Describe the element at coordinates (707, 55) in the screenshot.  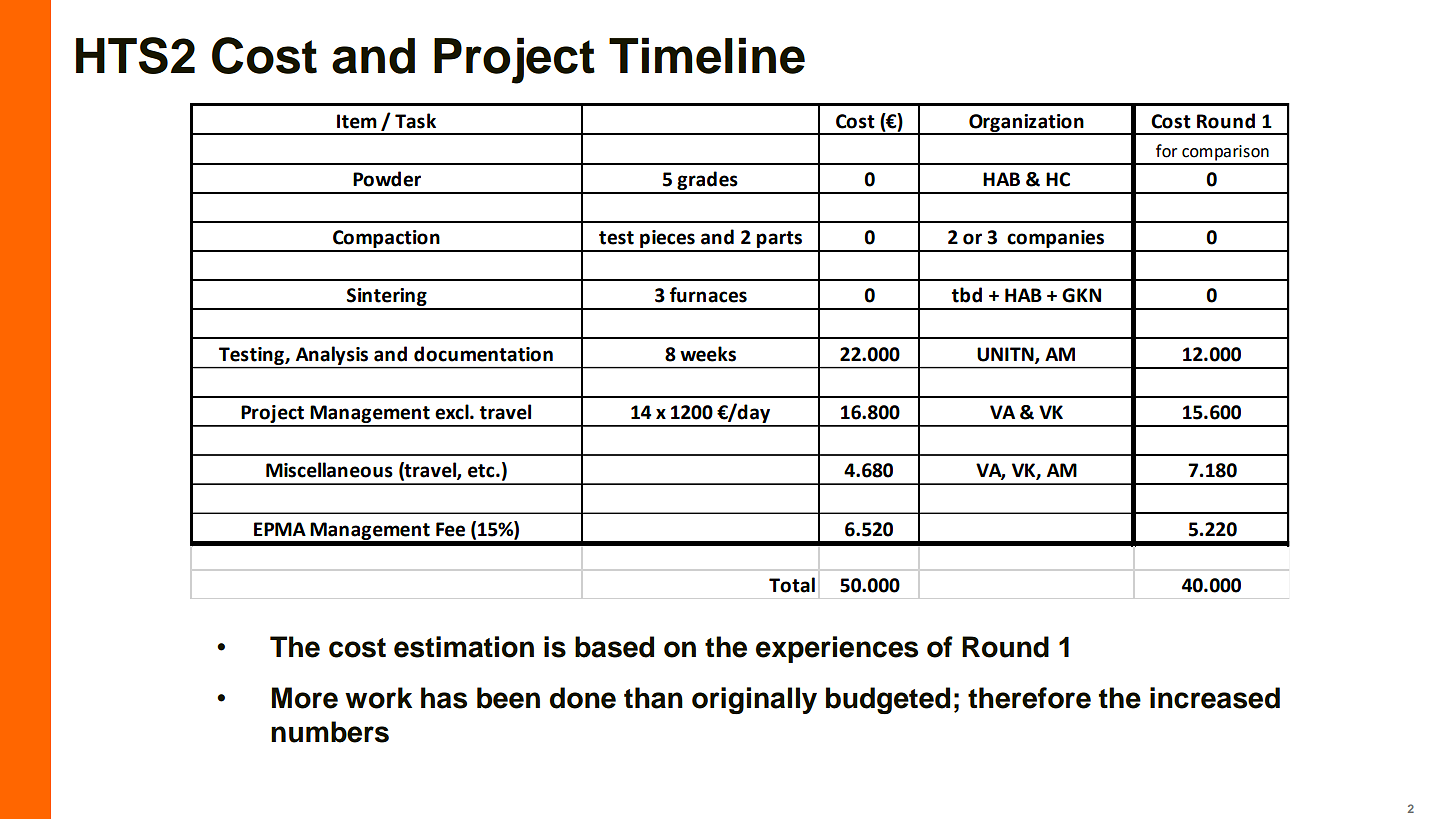
I see `Timeline` at that location.
